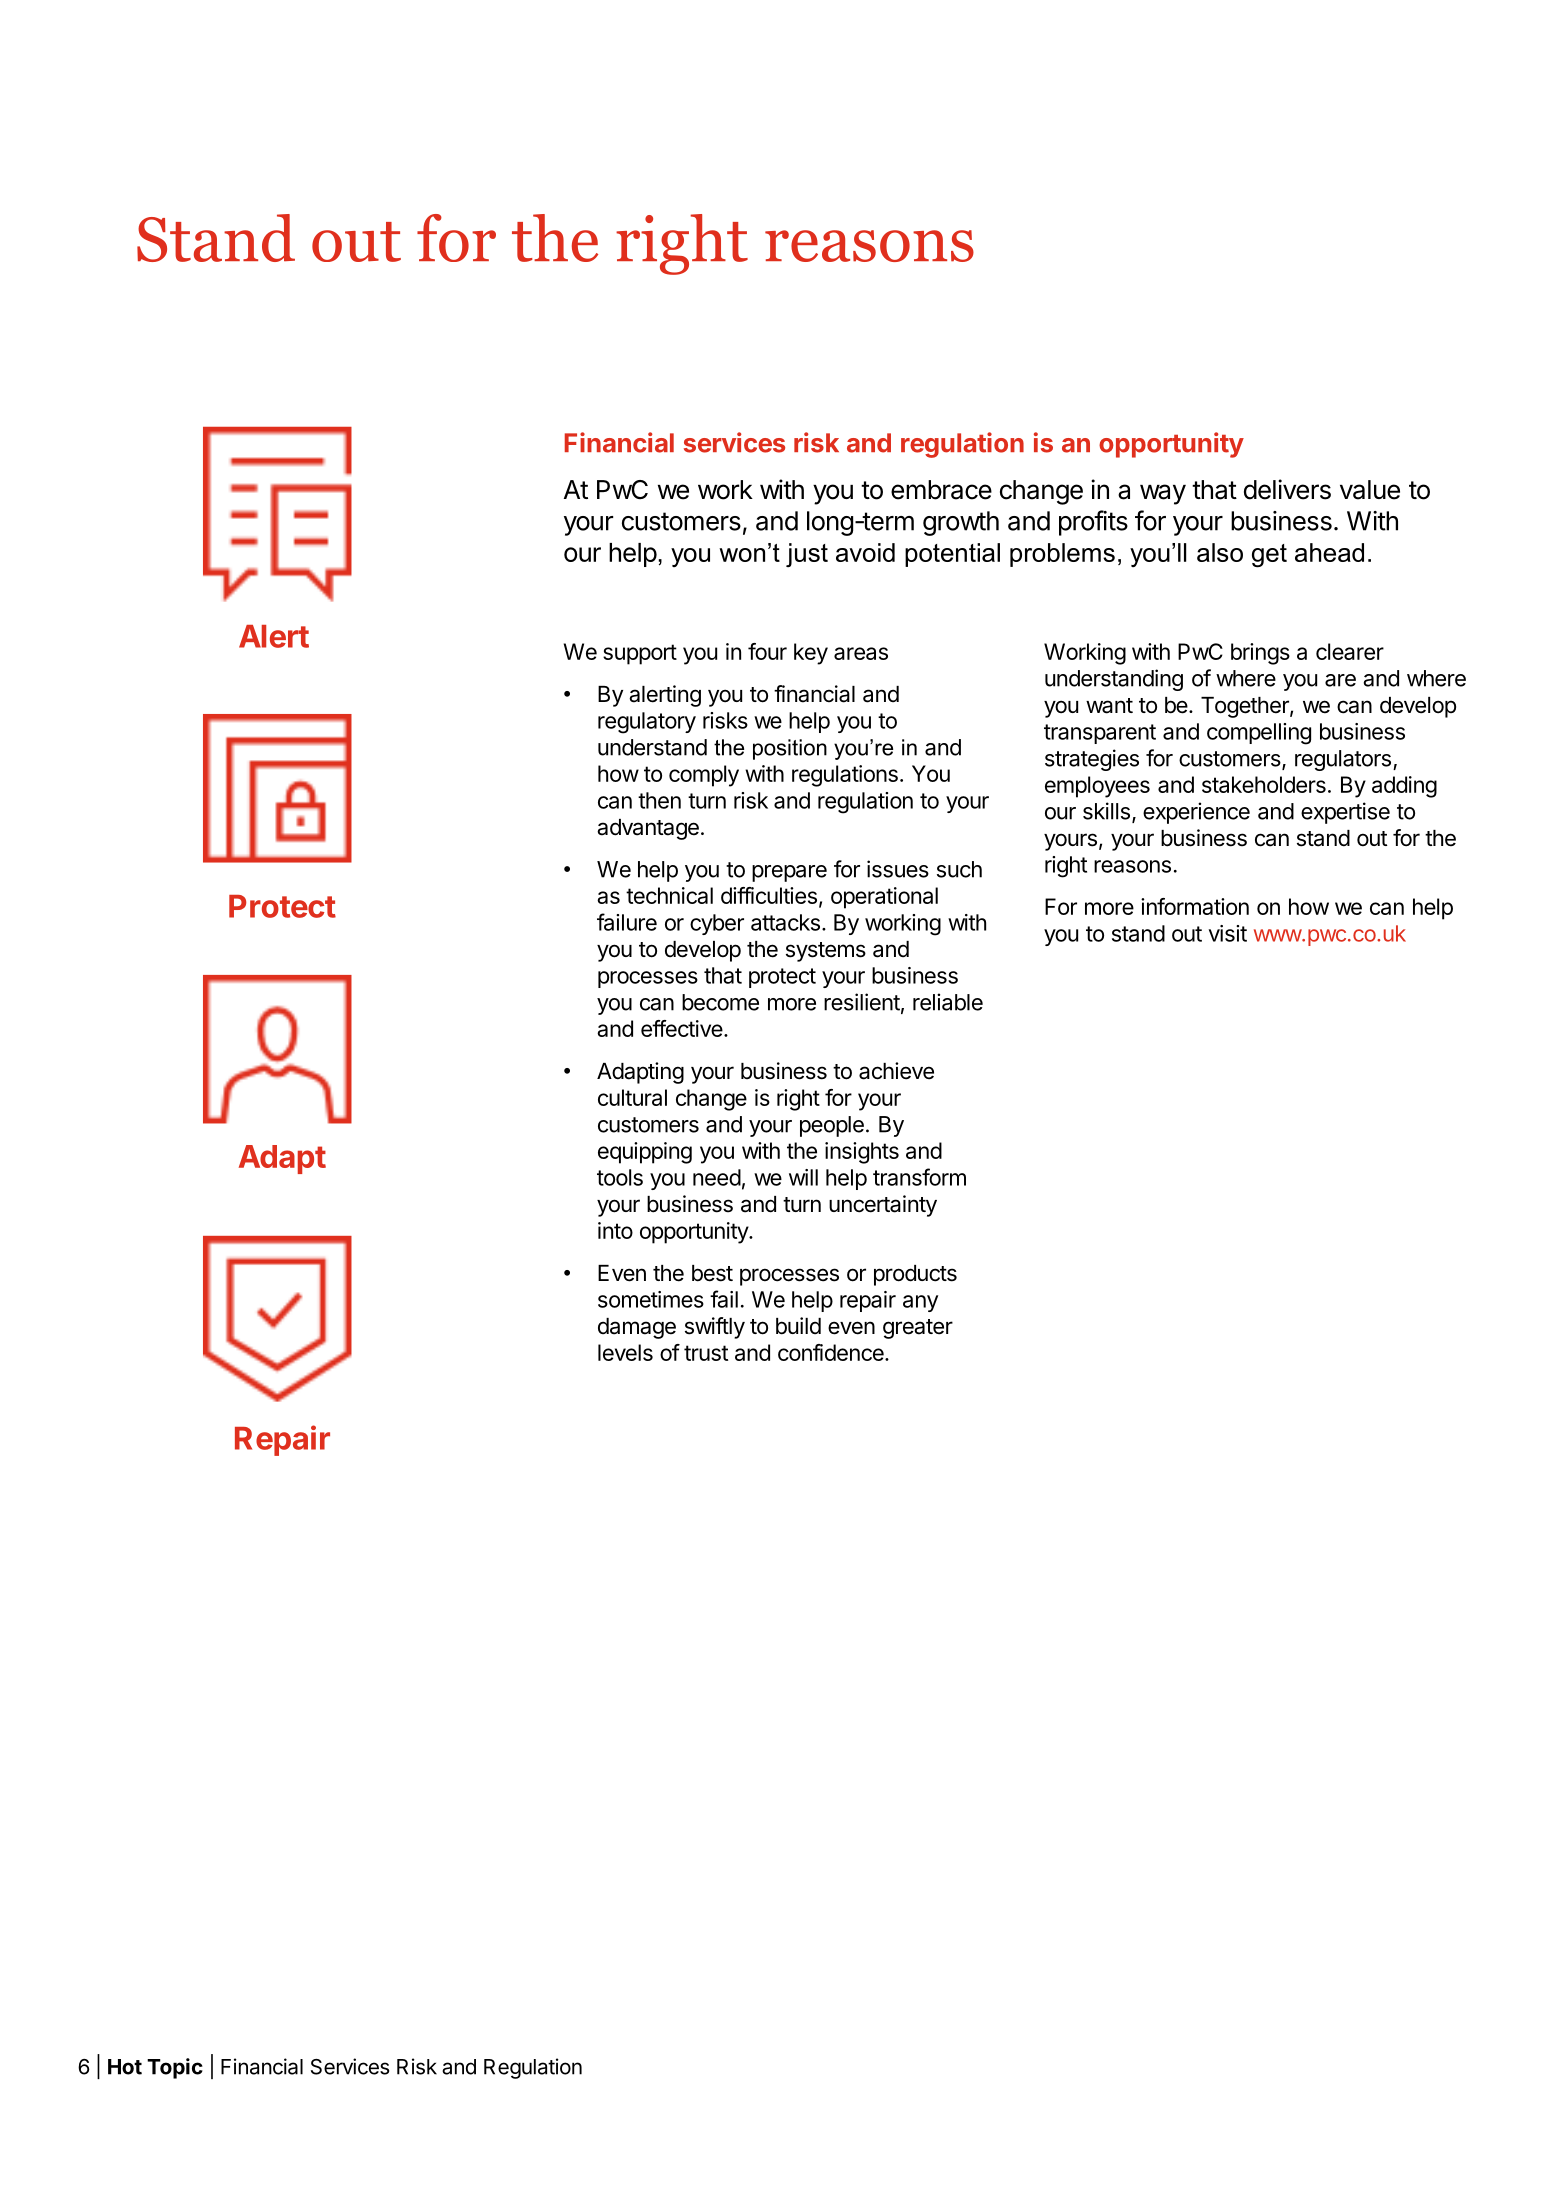 The height and width of the image is (2195, 1551). What do you see at coordinates (920, 1303) in the image?
I see `any` at bounding box center [920, 1303].
